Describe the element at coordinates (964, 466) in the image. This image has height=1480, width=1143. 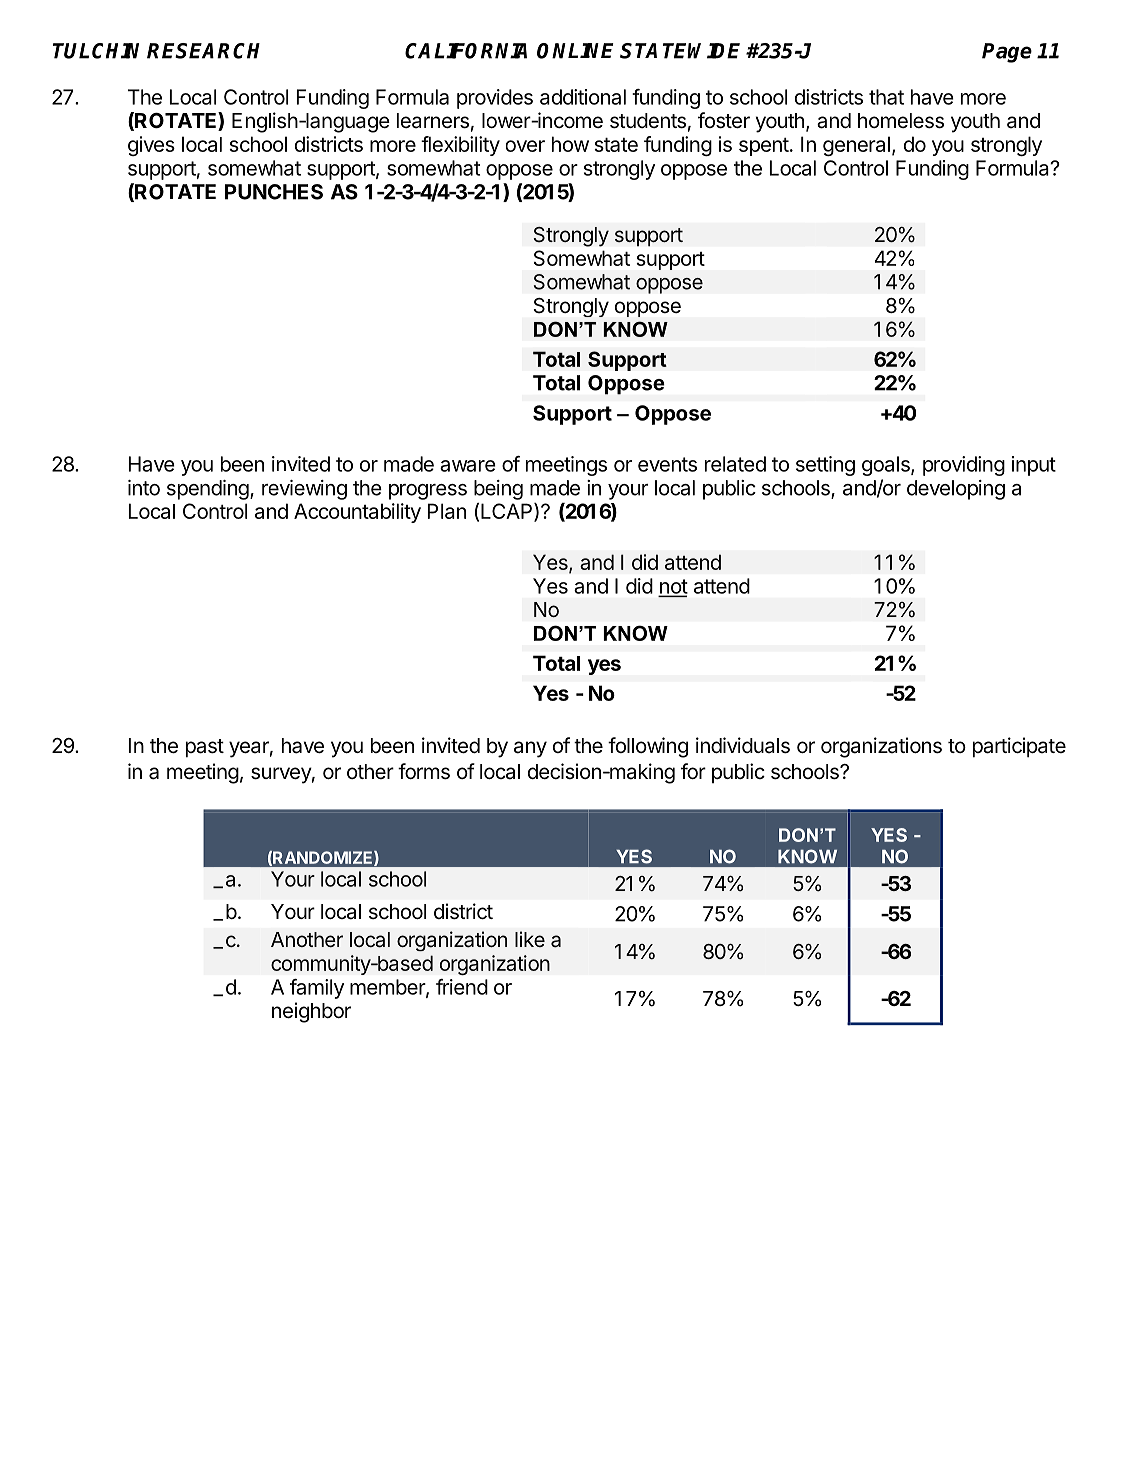
I see `providing` at that location.
